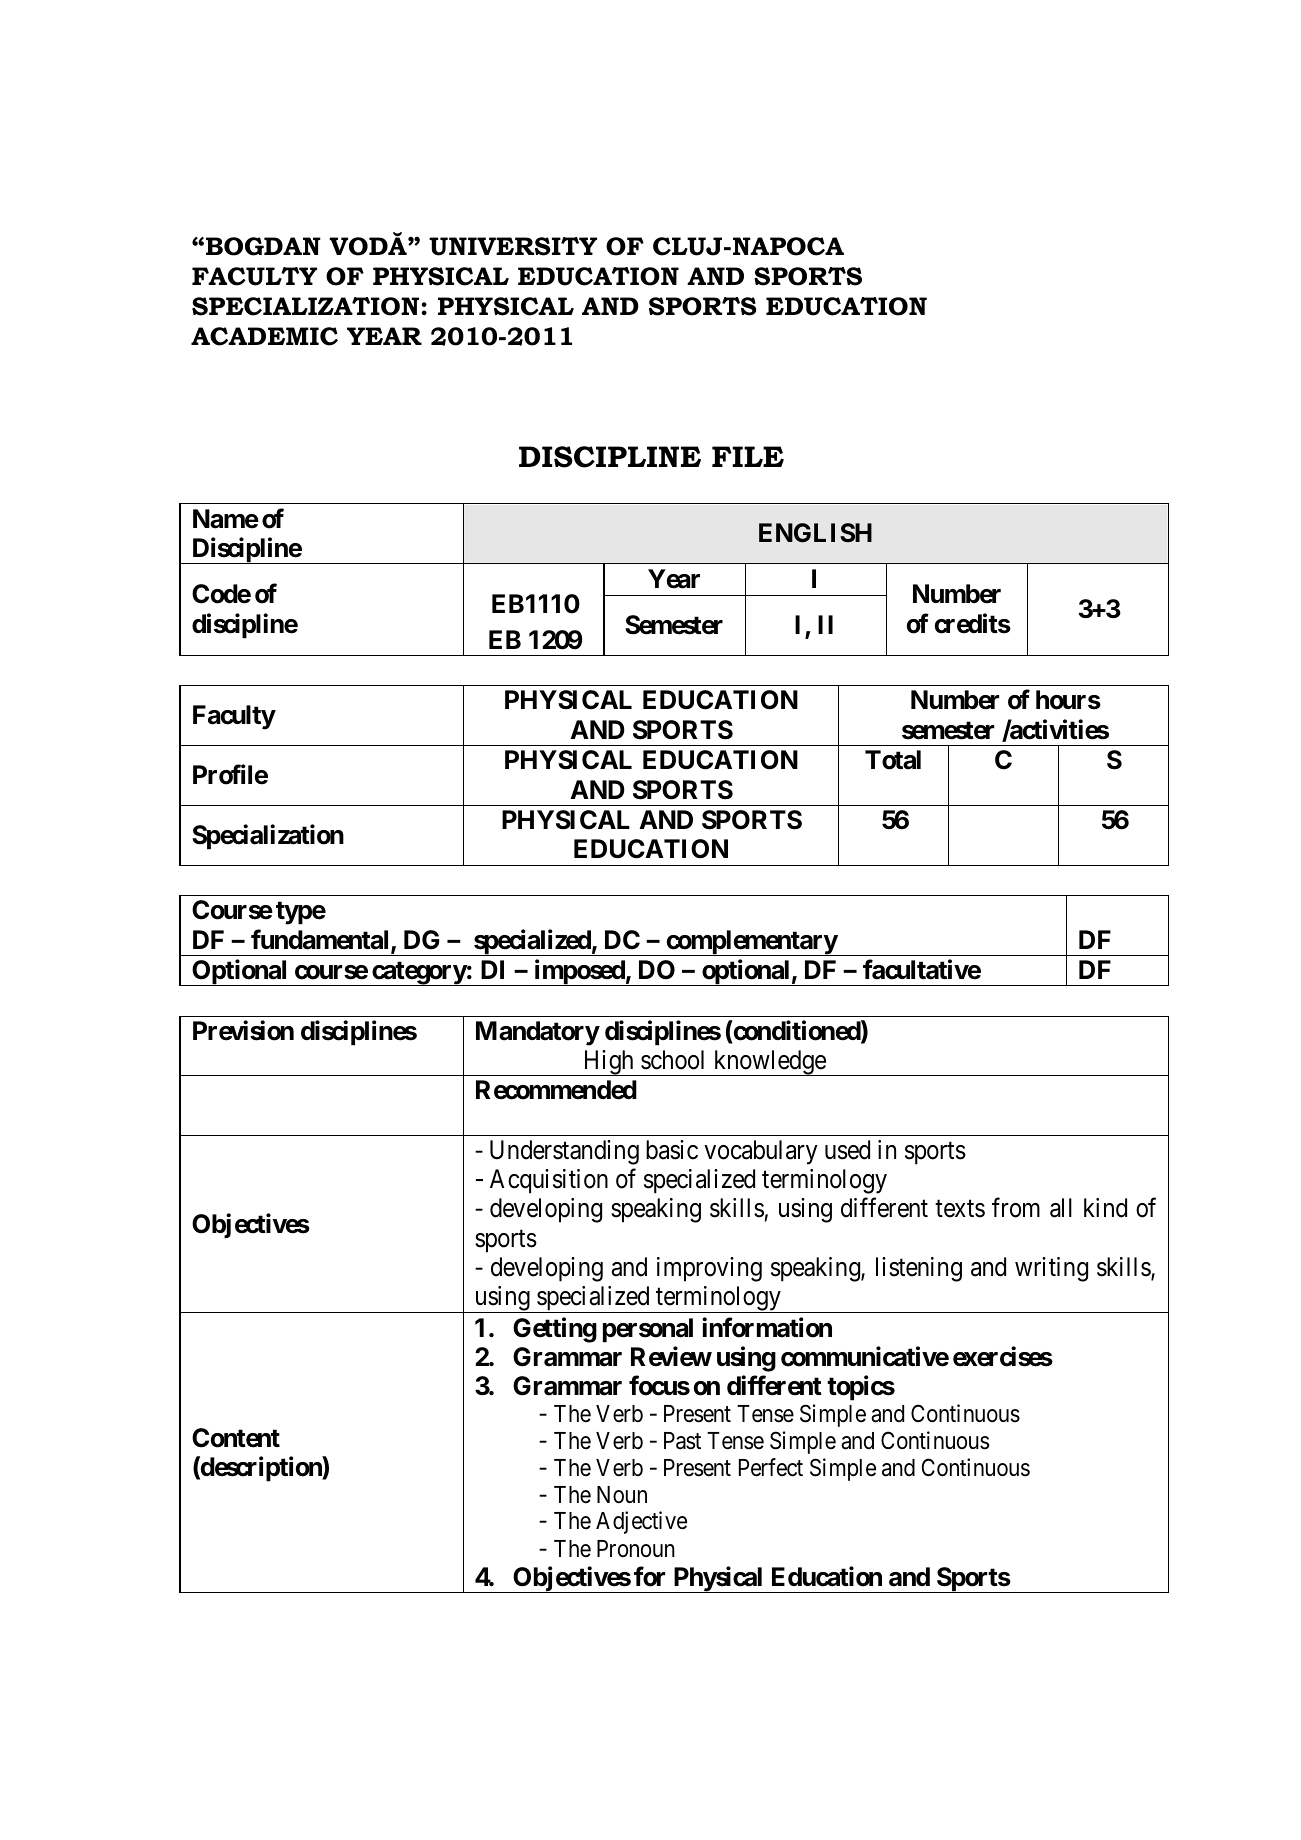  What do you see at coordinates (672, 1060) in the page?
I see `school` at bounding box center [672, 1060].
